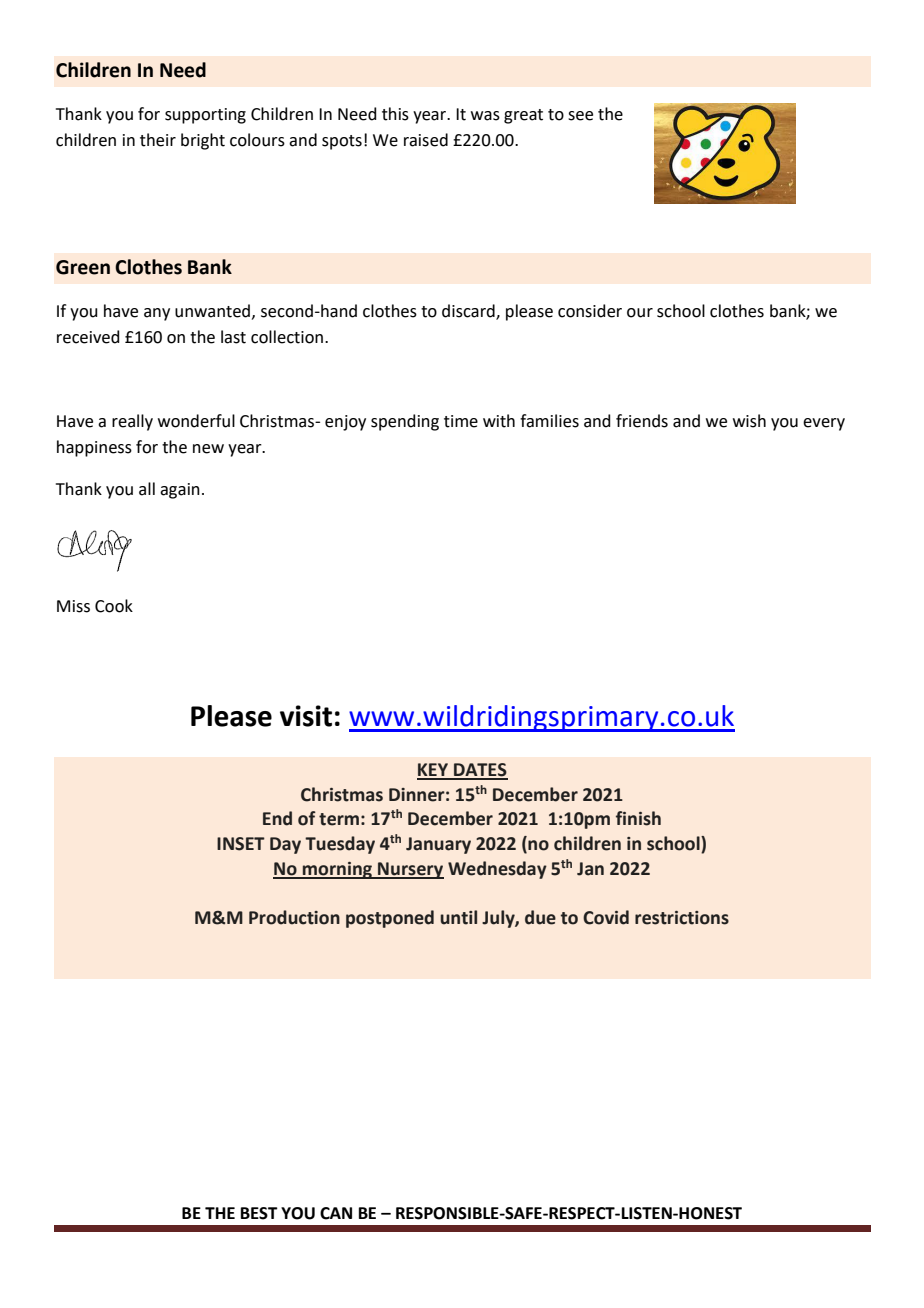  Describe the element at coordinates (580, 116) in the document. I see `see` at that location.
